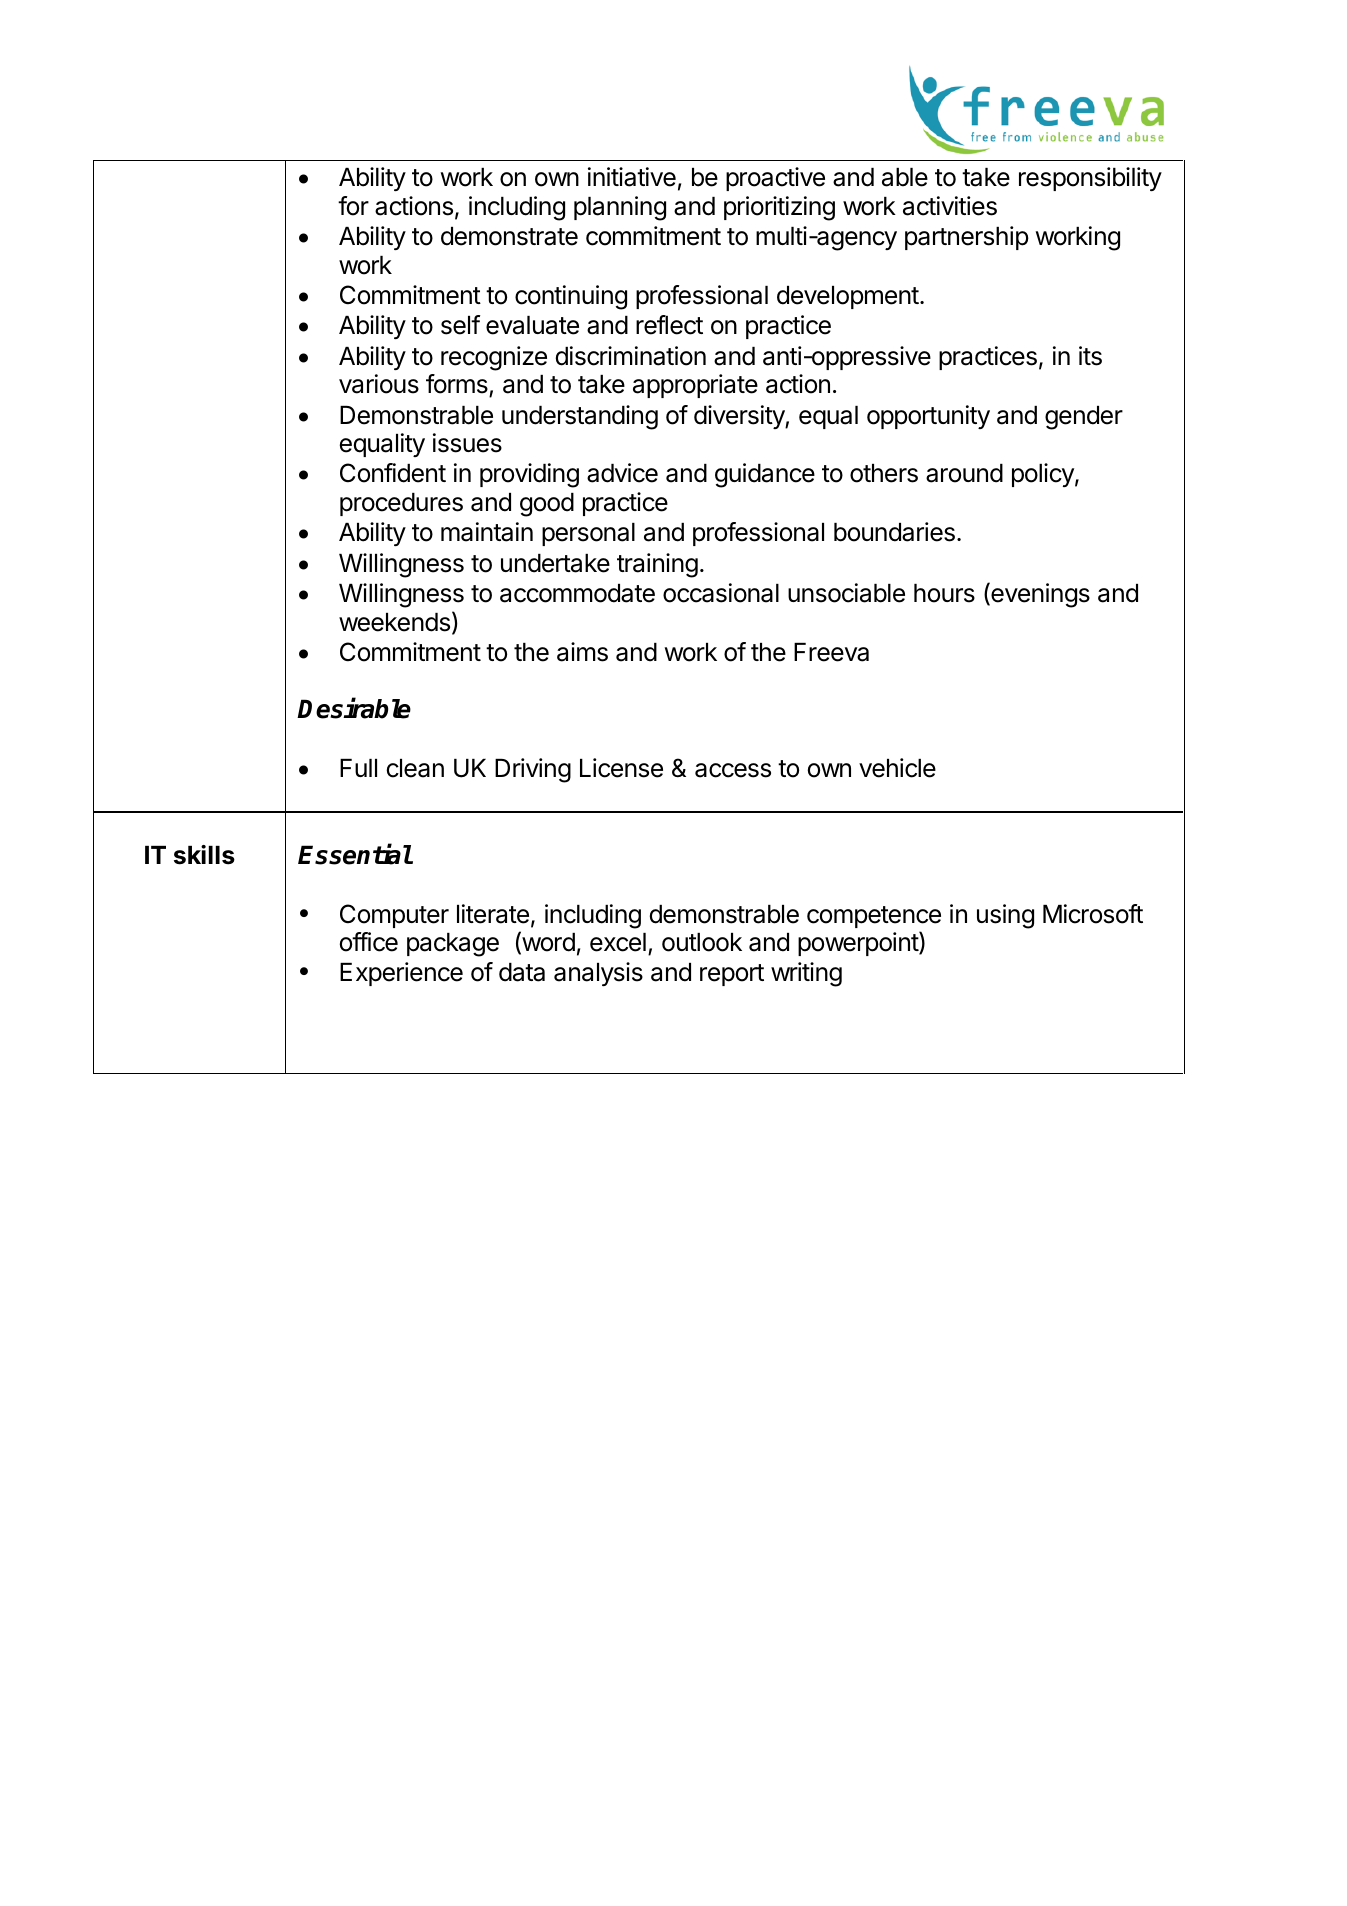  I want to click on planning, so click(620, 208).
